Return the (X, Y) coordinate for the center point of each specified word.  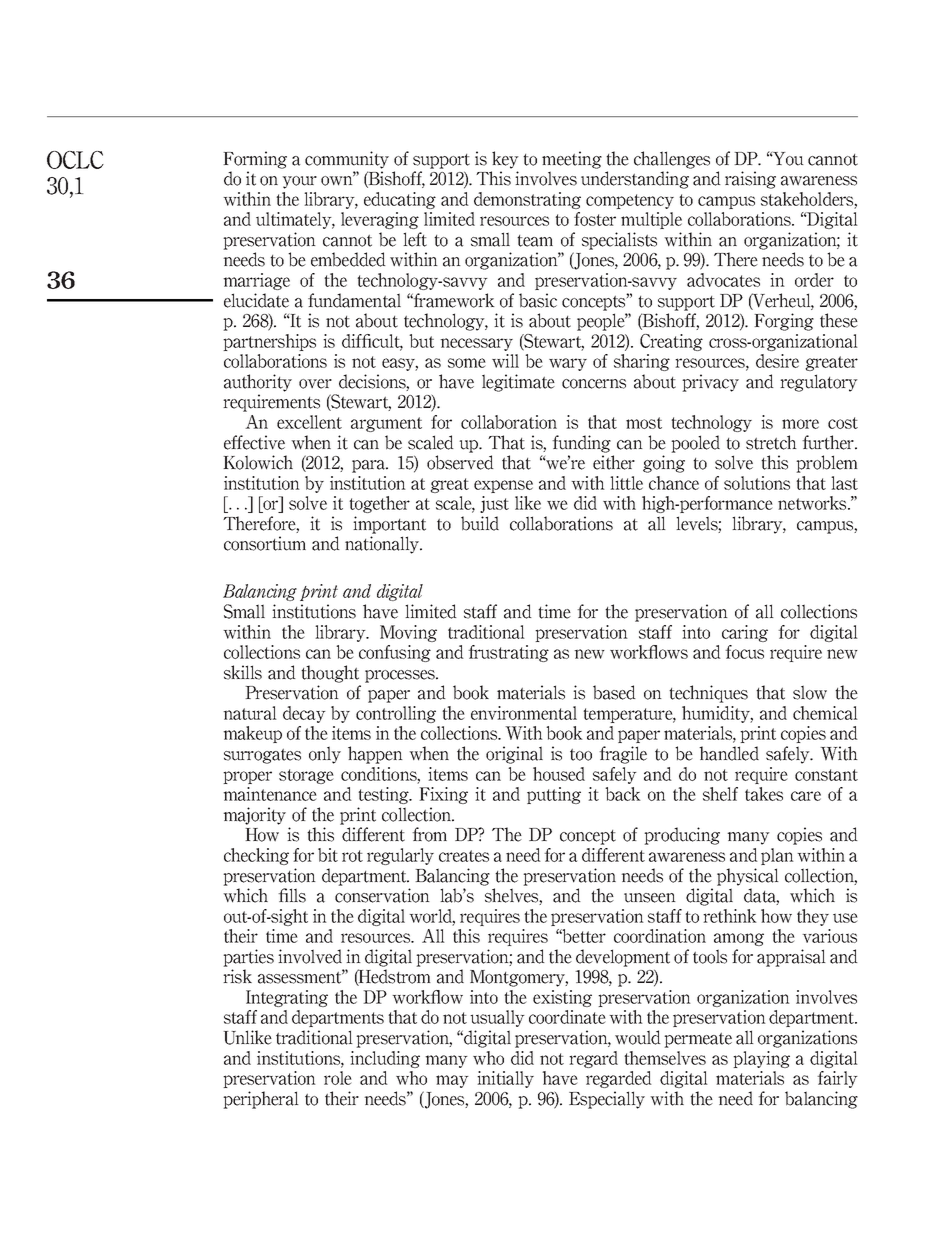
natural (250, 713)
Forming (255, 160)
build (480, 523)
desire (777, 361)
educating (400, 200)
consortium (265, 543)
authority (258, 383)
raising (750, 180)
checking (256, 856)
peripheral (261, 1100)
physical (748, 877)
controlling (396, 714)
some (467, 363)
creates (464, 856)
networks (813, 503)
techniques (708, 694)
